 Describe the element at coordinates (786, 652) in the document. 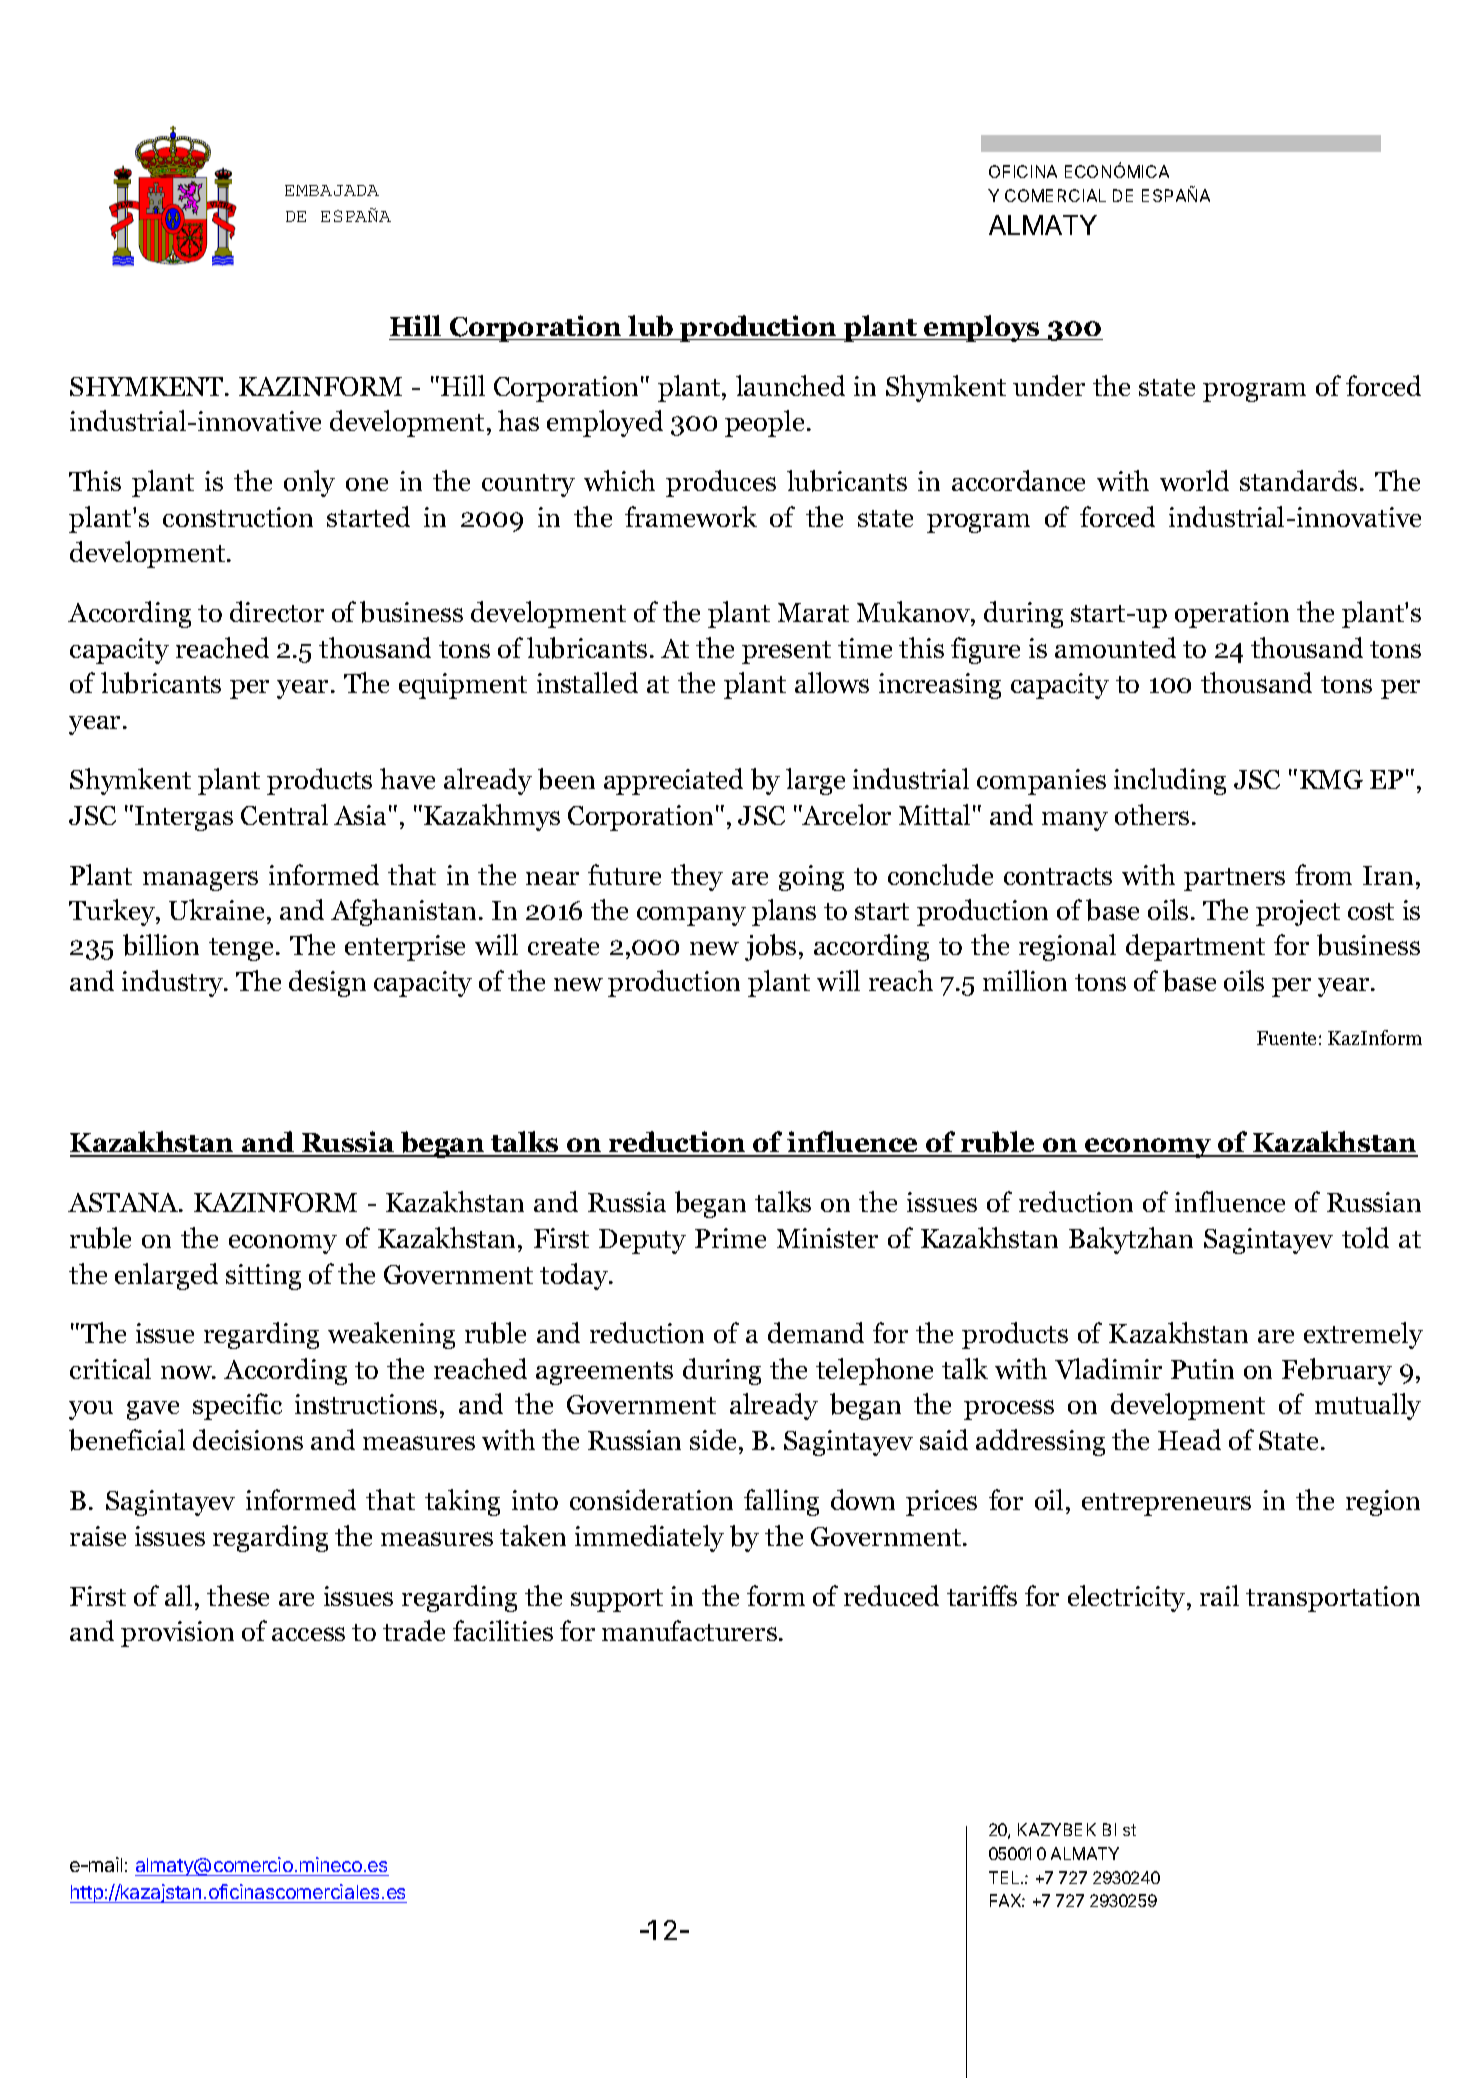

I see `present` at that location.
